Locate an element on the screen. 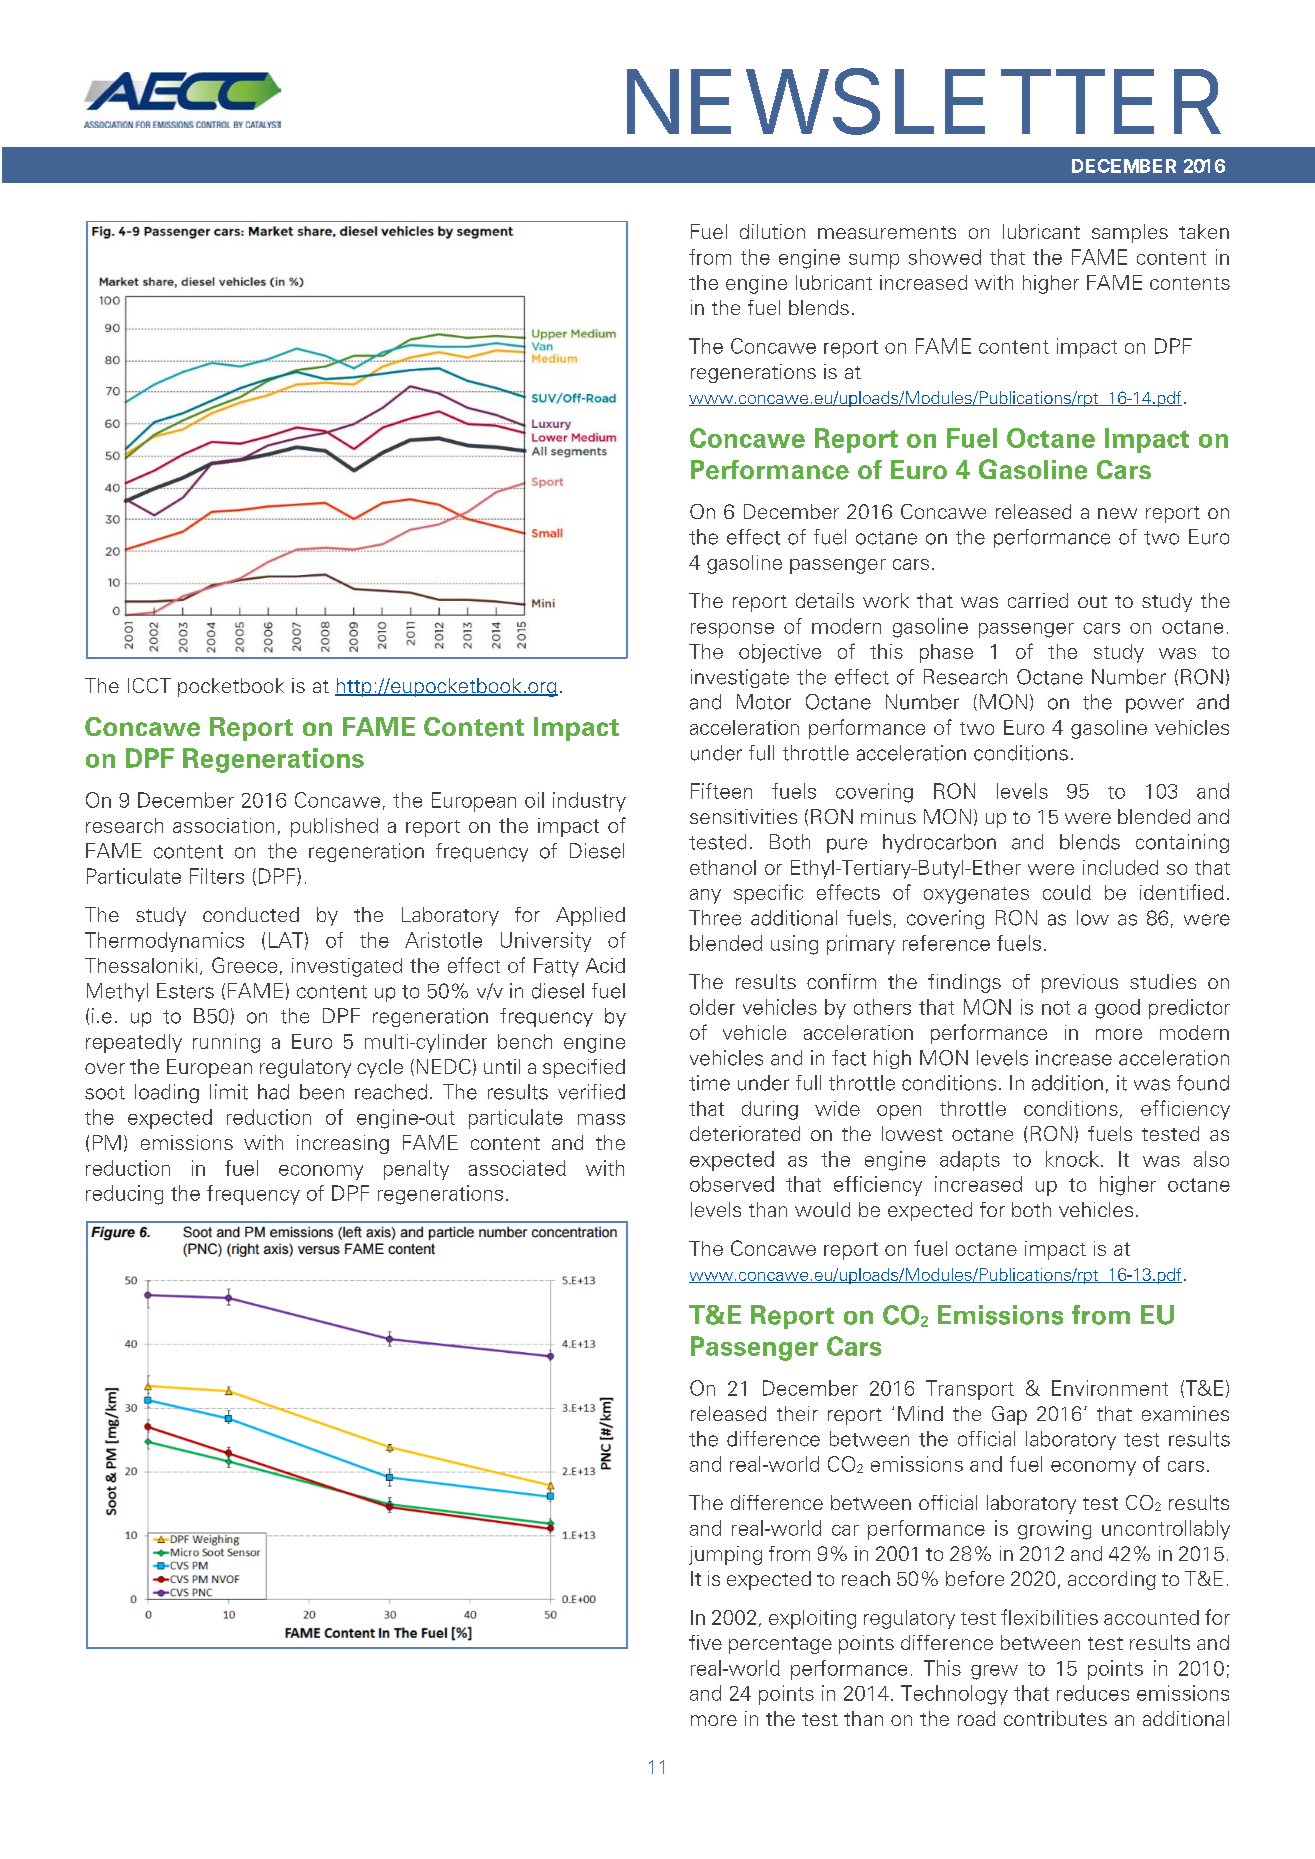 Image resolution: width=1315 pixels, height=1859 pixels. samples is located at coordinates (1130, 233).
